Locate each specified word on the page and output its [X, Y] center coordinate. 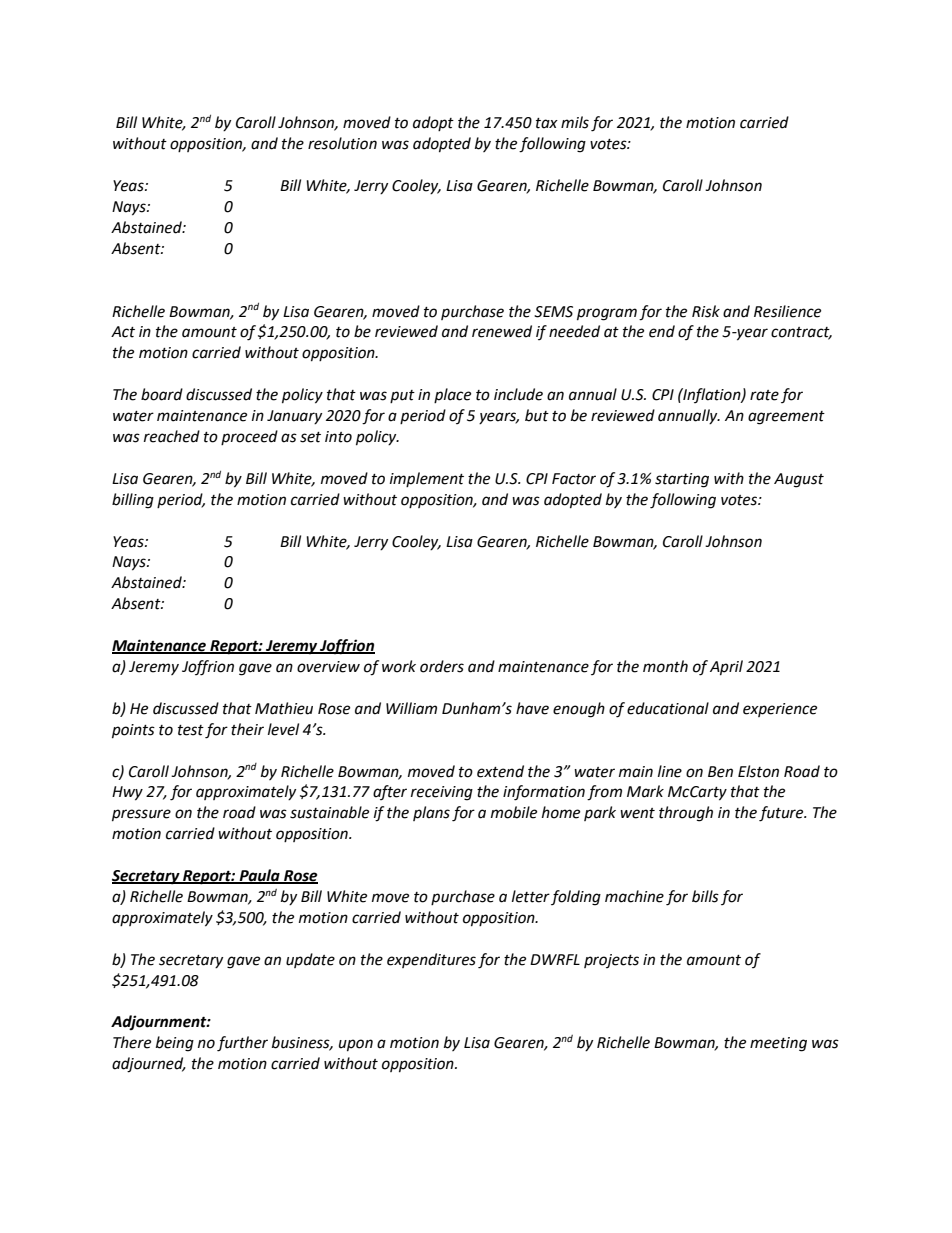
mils [575, 122]
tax [547, 123]
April [726, 668]
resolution [342, 143]
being [175, 1044]
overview [328, 667]
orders [442, 666]
